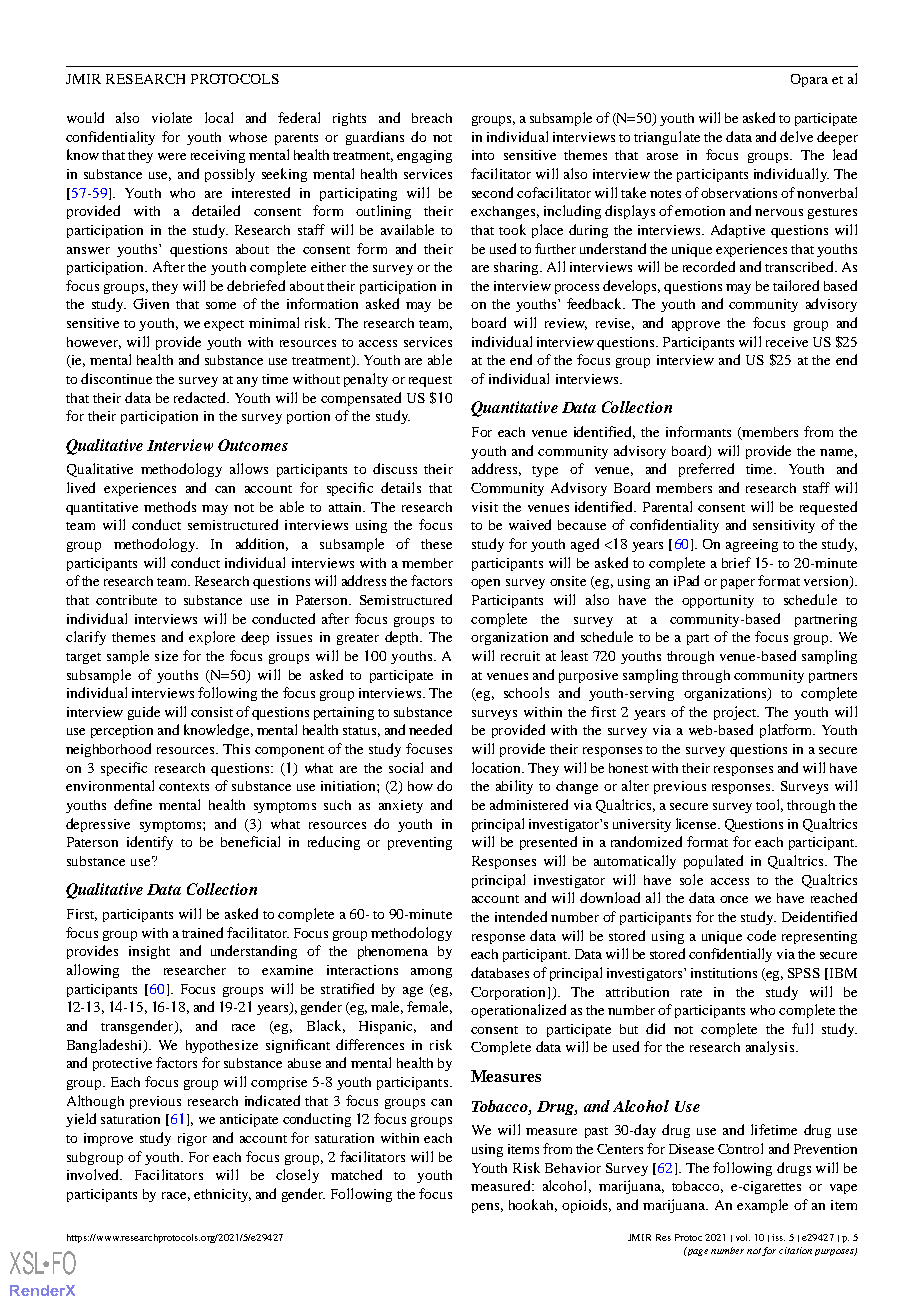 This screenshot has height=1308, width=924. Describe the element at coordinates (170, 506) in the screenshot. I see `methods` at that location.
